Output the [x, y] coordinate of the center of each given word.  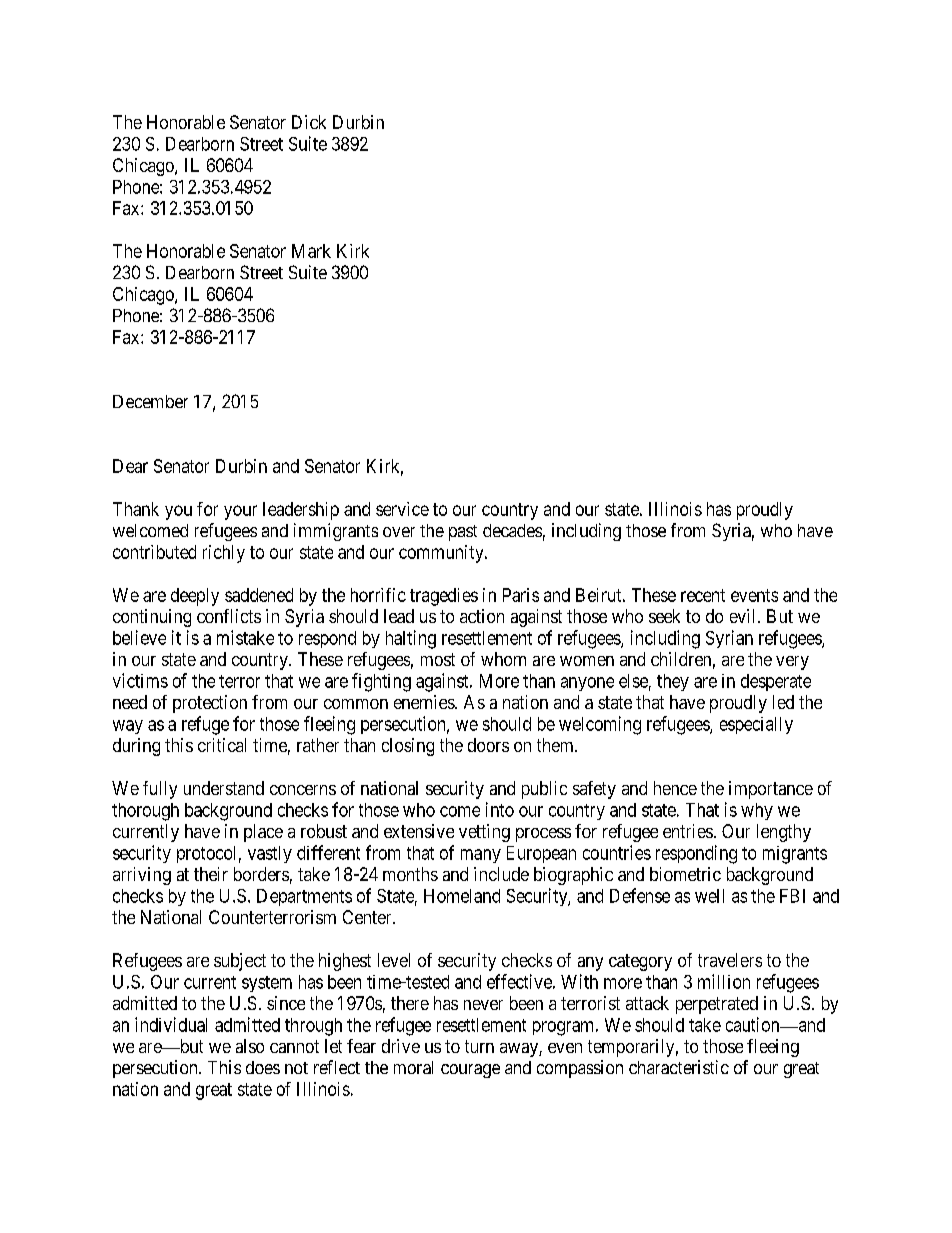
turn [479, 1046]
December [150, 401]
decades [512, 530]
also [250, 1046]
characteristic [679, 1067]
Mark [311, 251]
